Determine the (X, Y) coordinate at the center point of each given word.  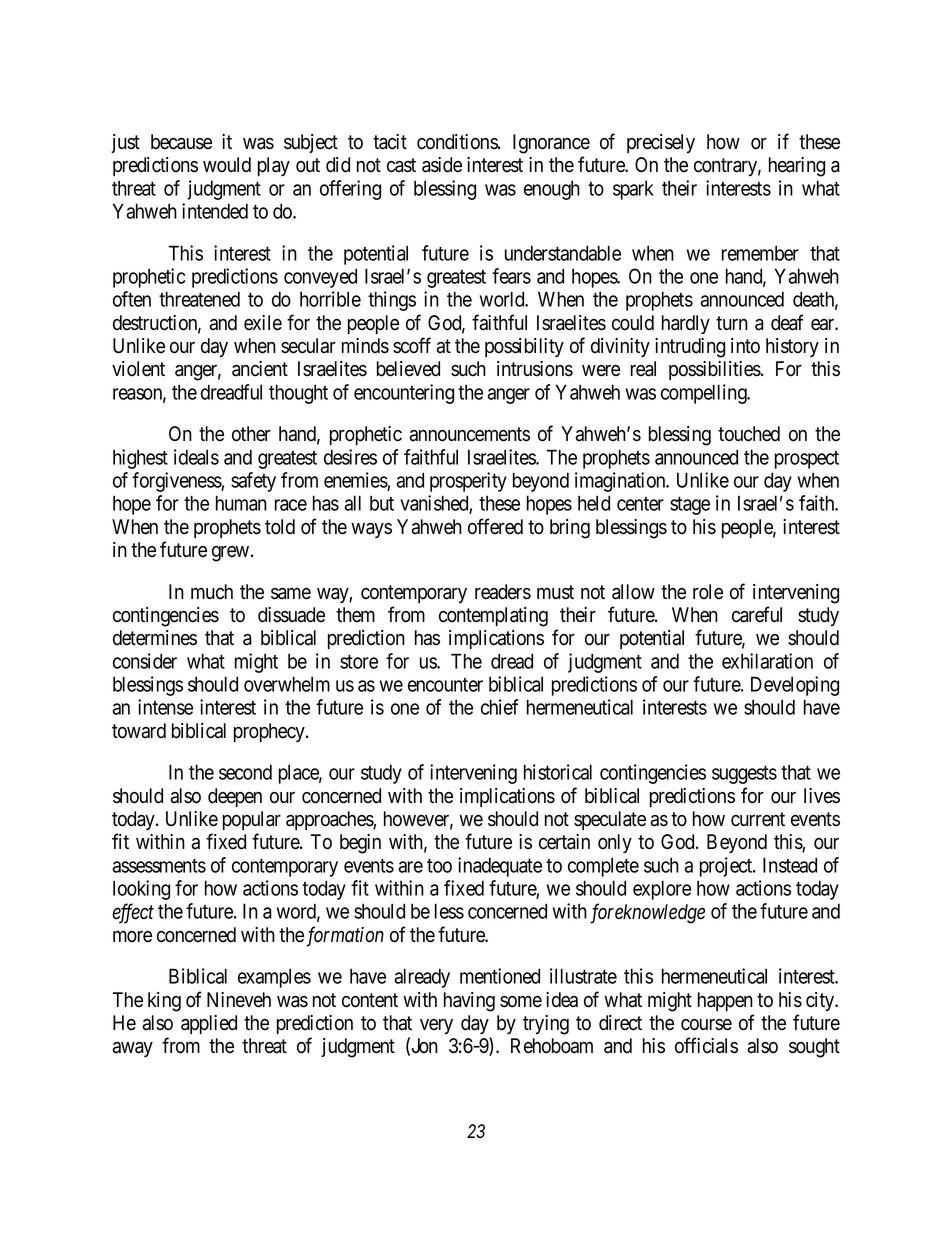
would (227, 165)
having (469, 1002)
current (758, 819)
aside (442, 165)
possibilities (715, 370)
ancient (260, 369)
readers (503, 592)
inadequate (500, 867)
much (212, 592)
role (708, 592)
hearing (797, 167)
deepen (235, 797)
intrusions (535, 369)
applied (209, 1024)
